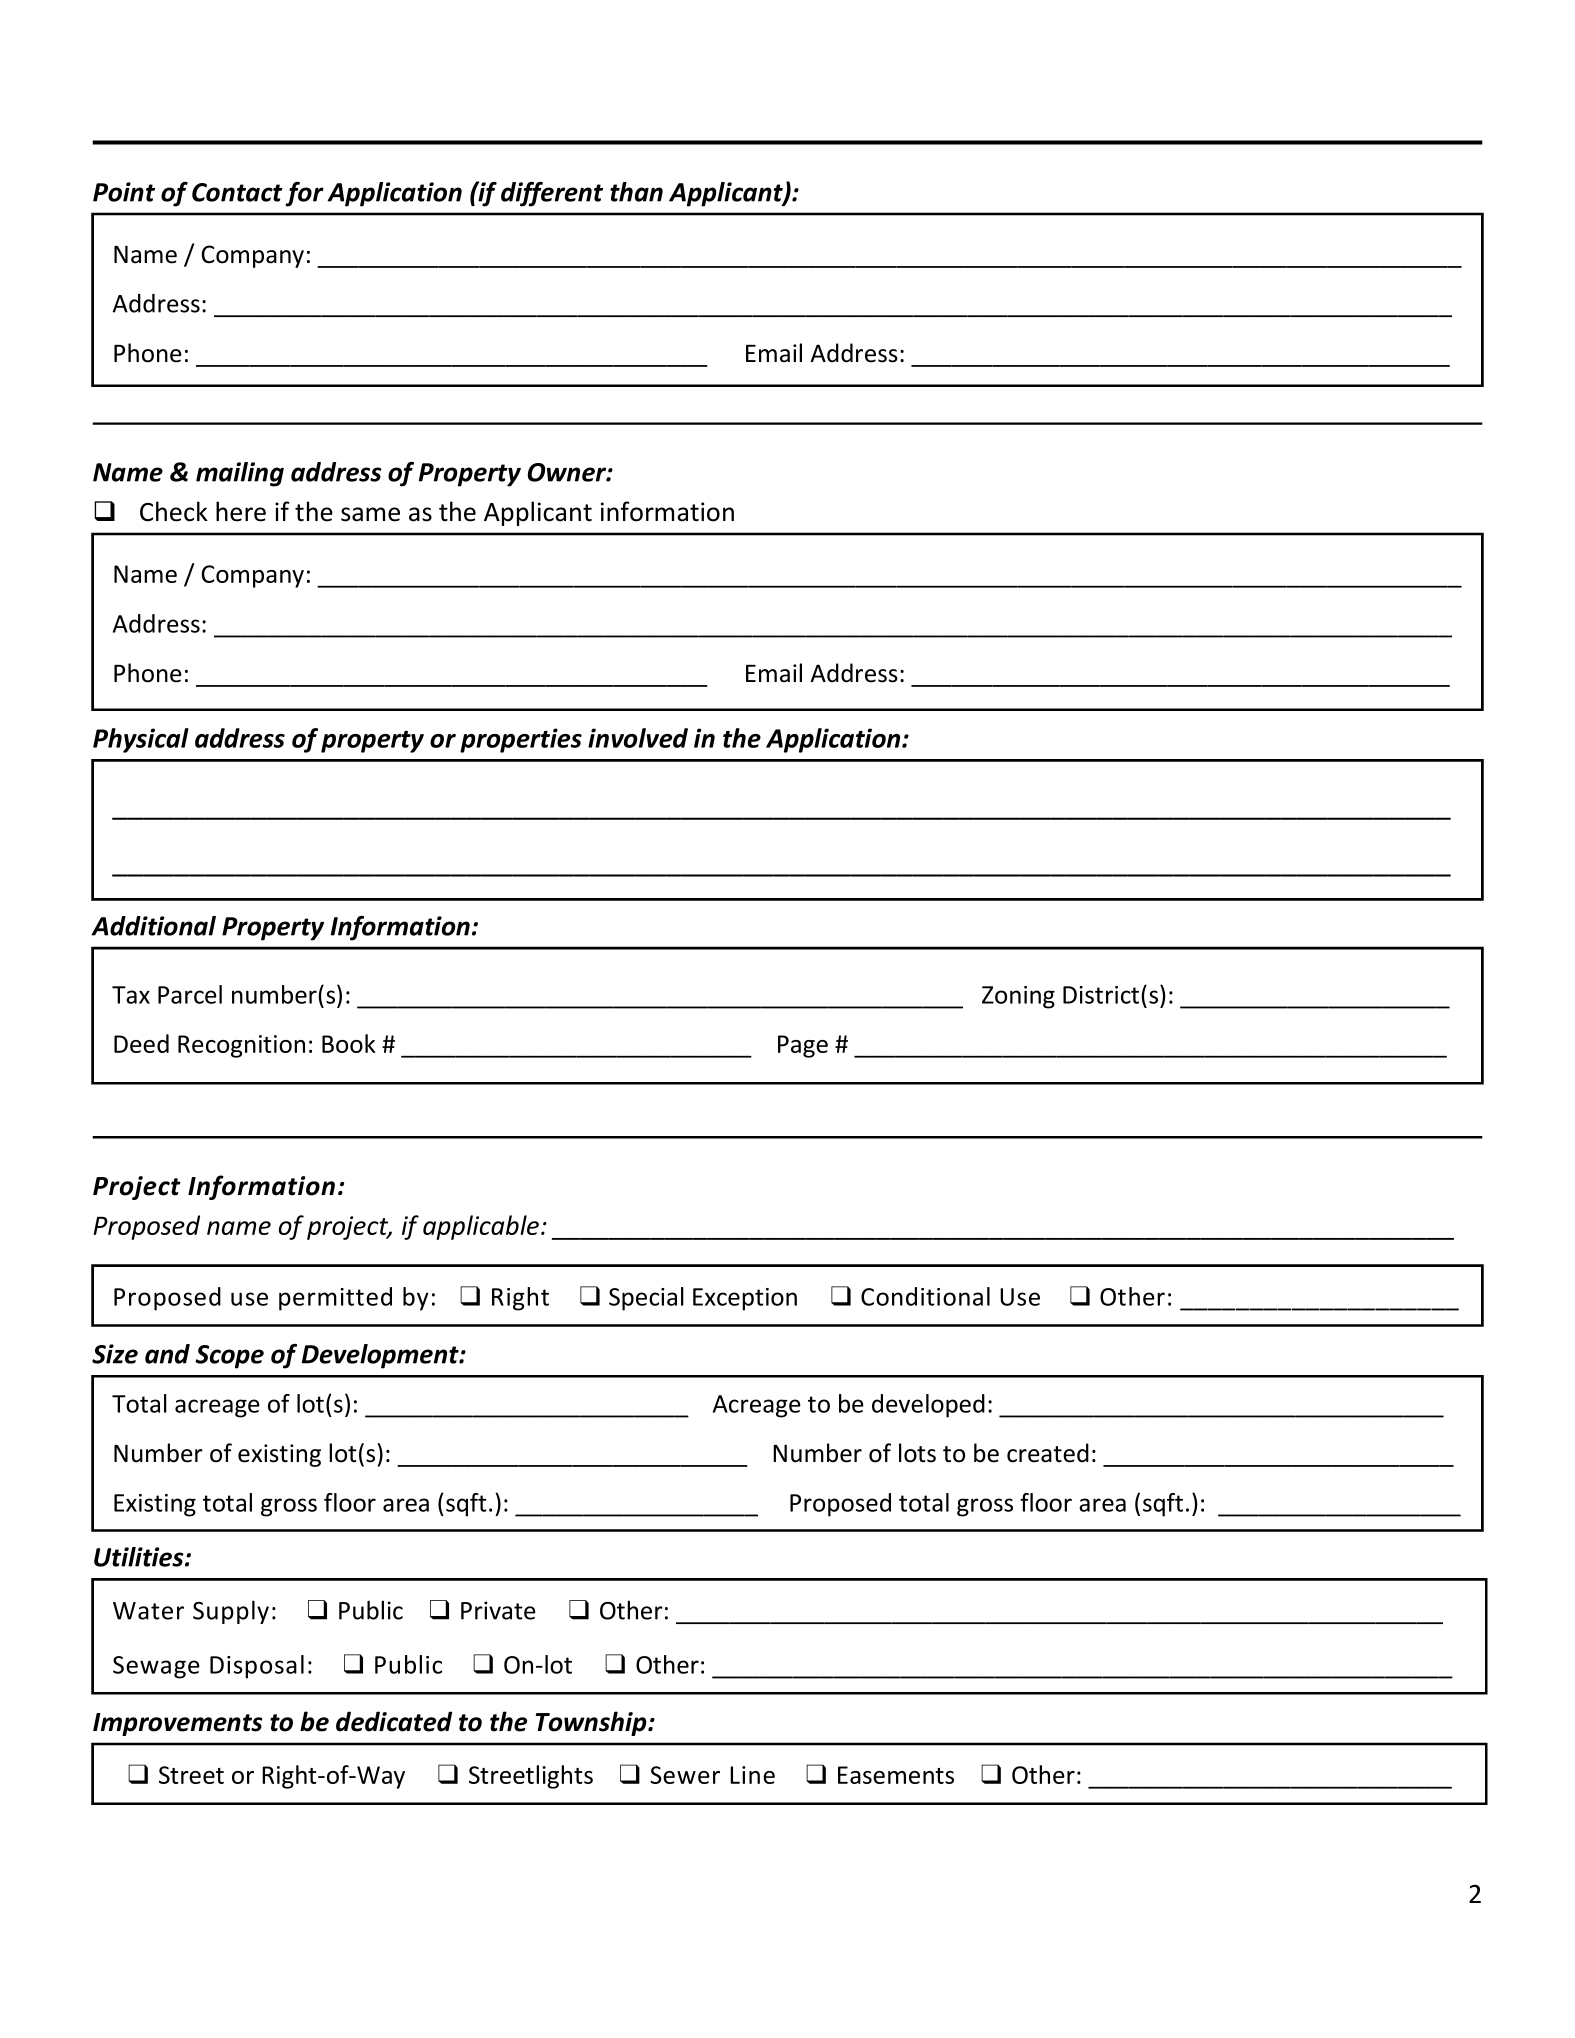 Image resolution: width=1575 pixels, height=2038 pixels. I want to click on Easements, so click(896, 1775).
